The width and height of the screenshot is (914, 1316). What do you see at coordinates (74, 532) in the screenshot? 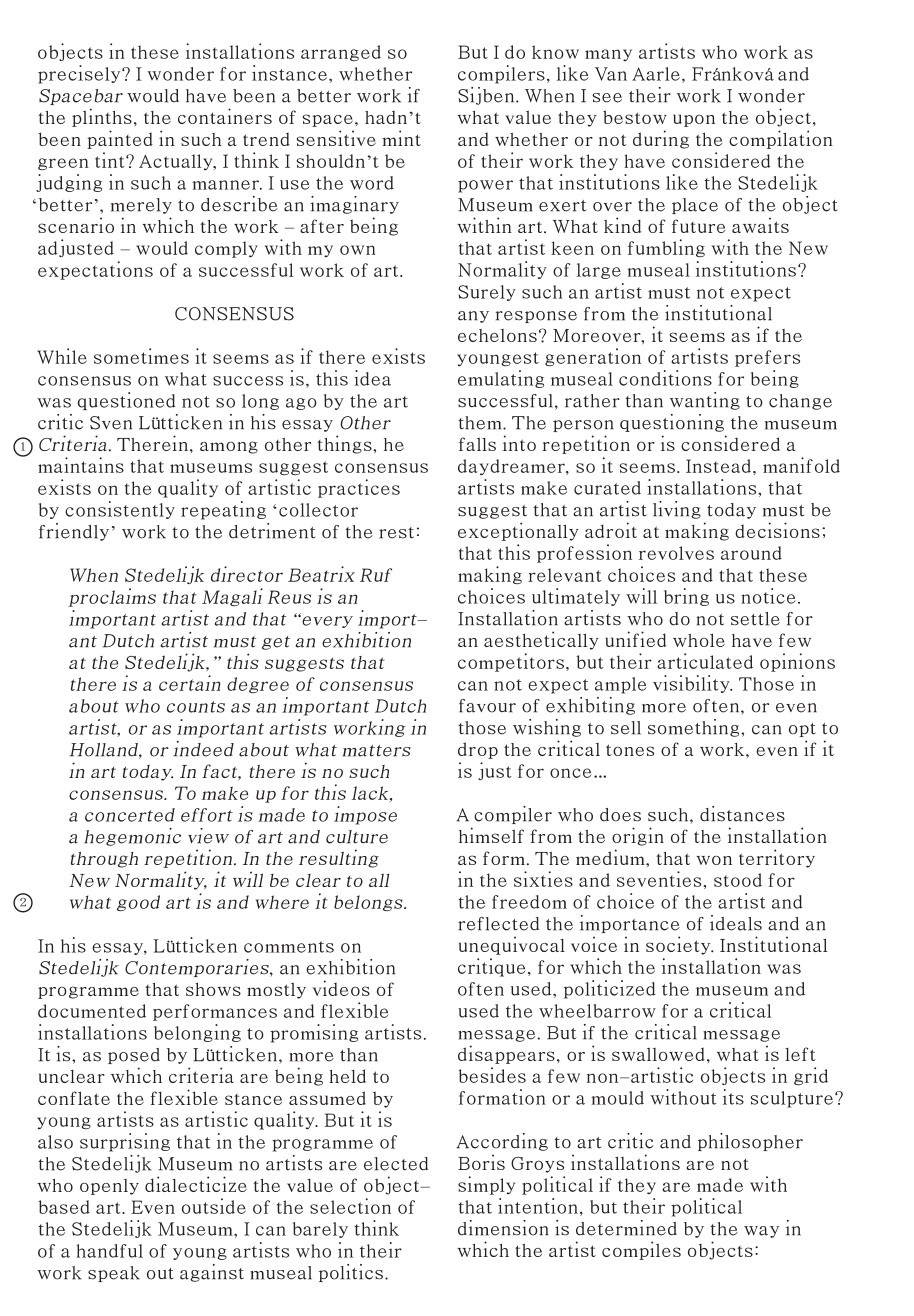
I see `friendly` at bounding box center [74, 532].
